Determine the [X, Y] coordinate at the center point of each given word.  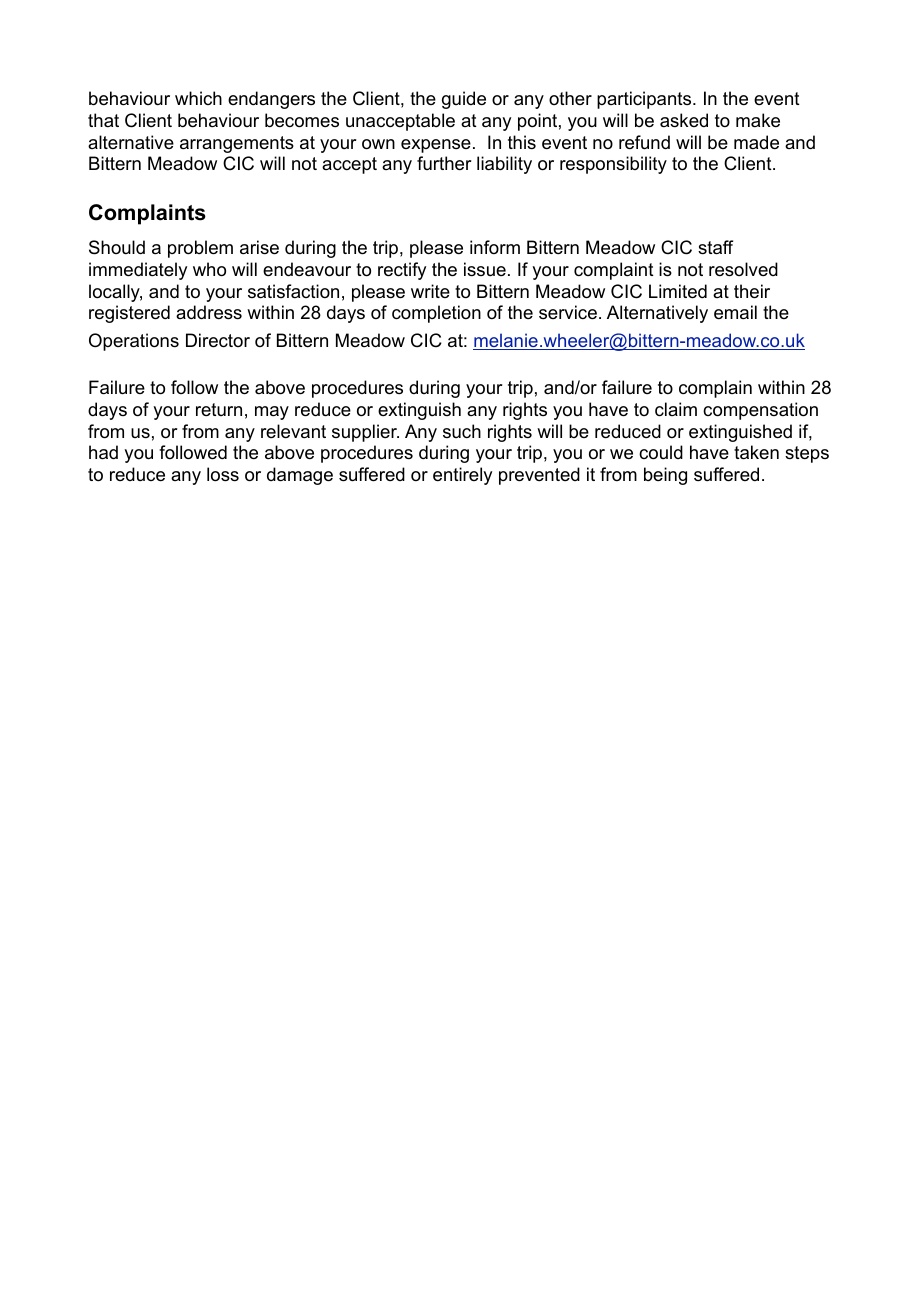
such [462, 431]
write [430, 291]
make [758, 120]
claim [676, 409]
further [444, 163]
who [209, 269]
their [752, 291]
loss [223, 474]
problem [200, 249]
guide [464, 100]
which [198, 98]
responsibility [613, 165]
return [219, 409]
